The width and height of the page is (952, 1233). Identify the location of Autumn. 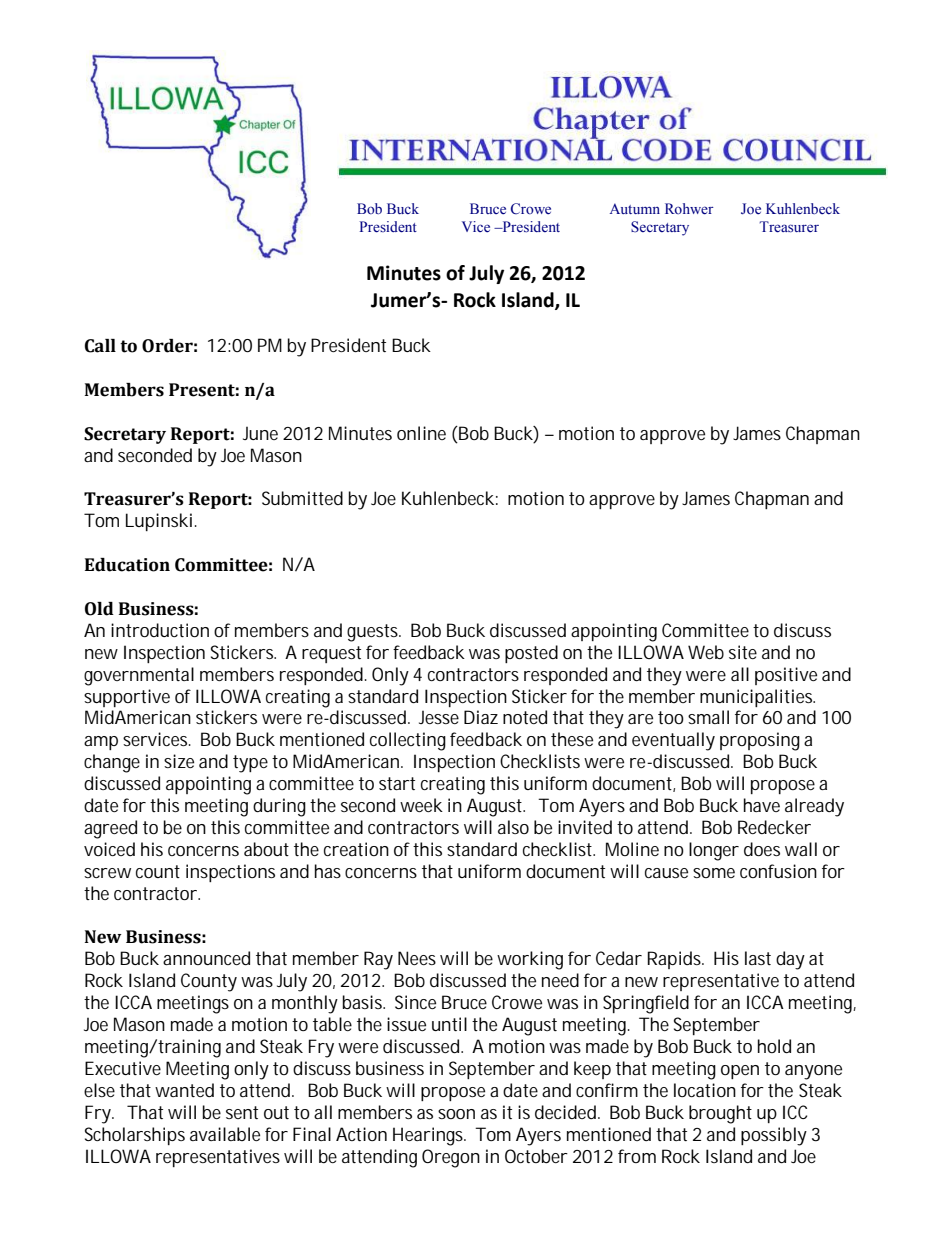
(635, 208).
